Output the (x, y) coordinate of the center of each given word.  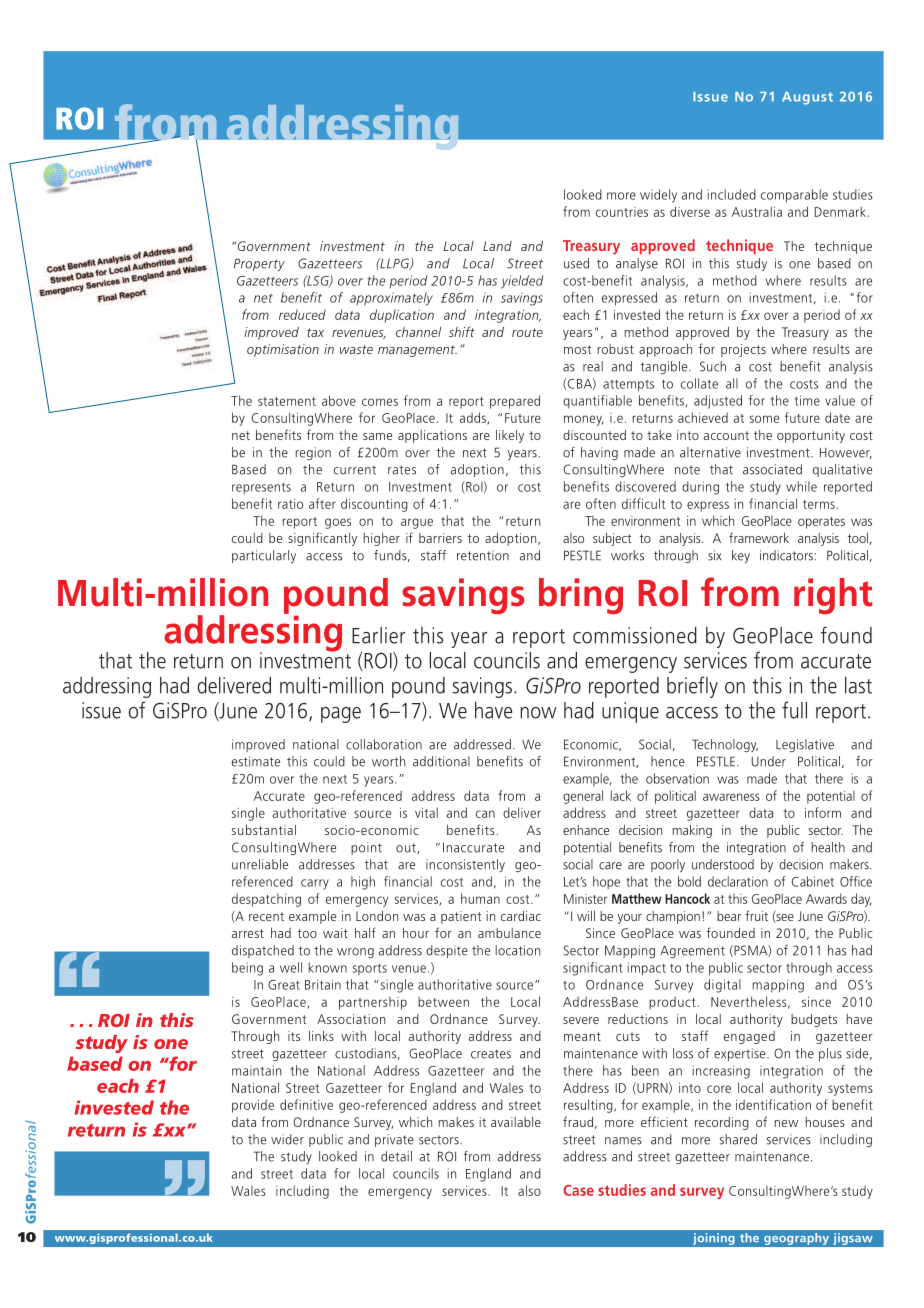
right (833, 596)
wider (287, 1139)
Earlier (378, 635)
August (807, 98)
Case (579, 1190)
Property (259, 264)
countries (622, 212)
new (786, 1123)
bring (581, 596)
